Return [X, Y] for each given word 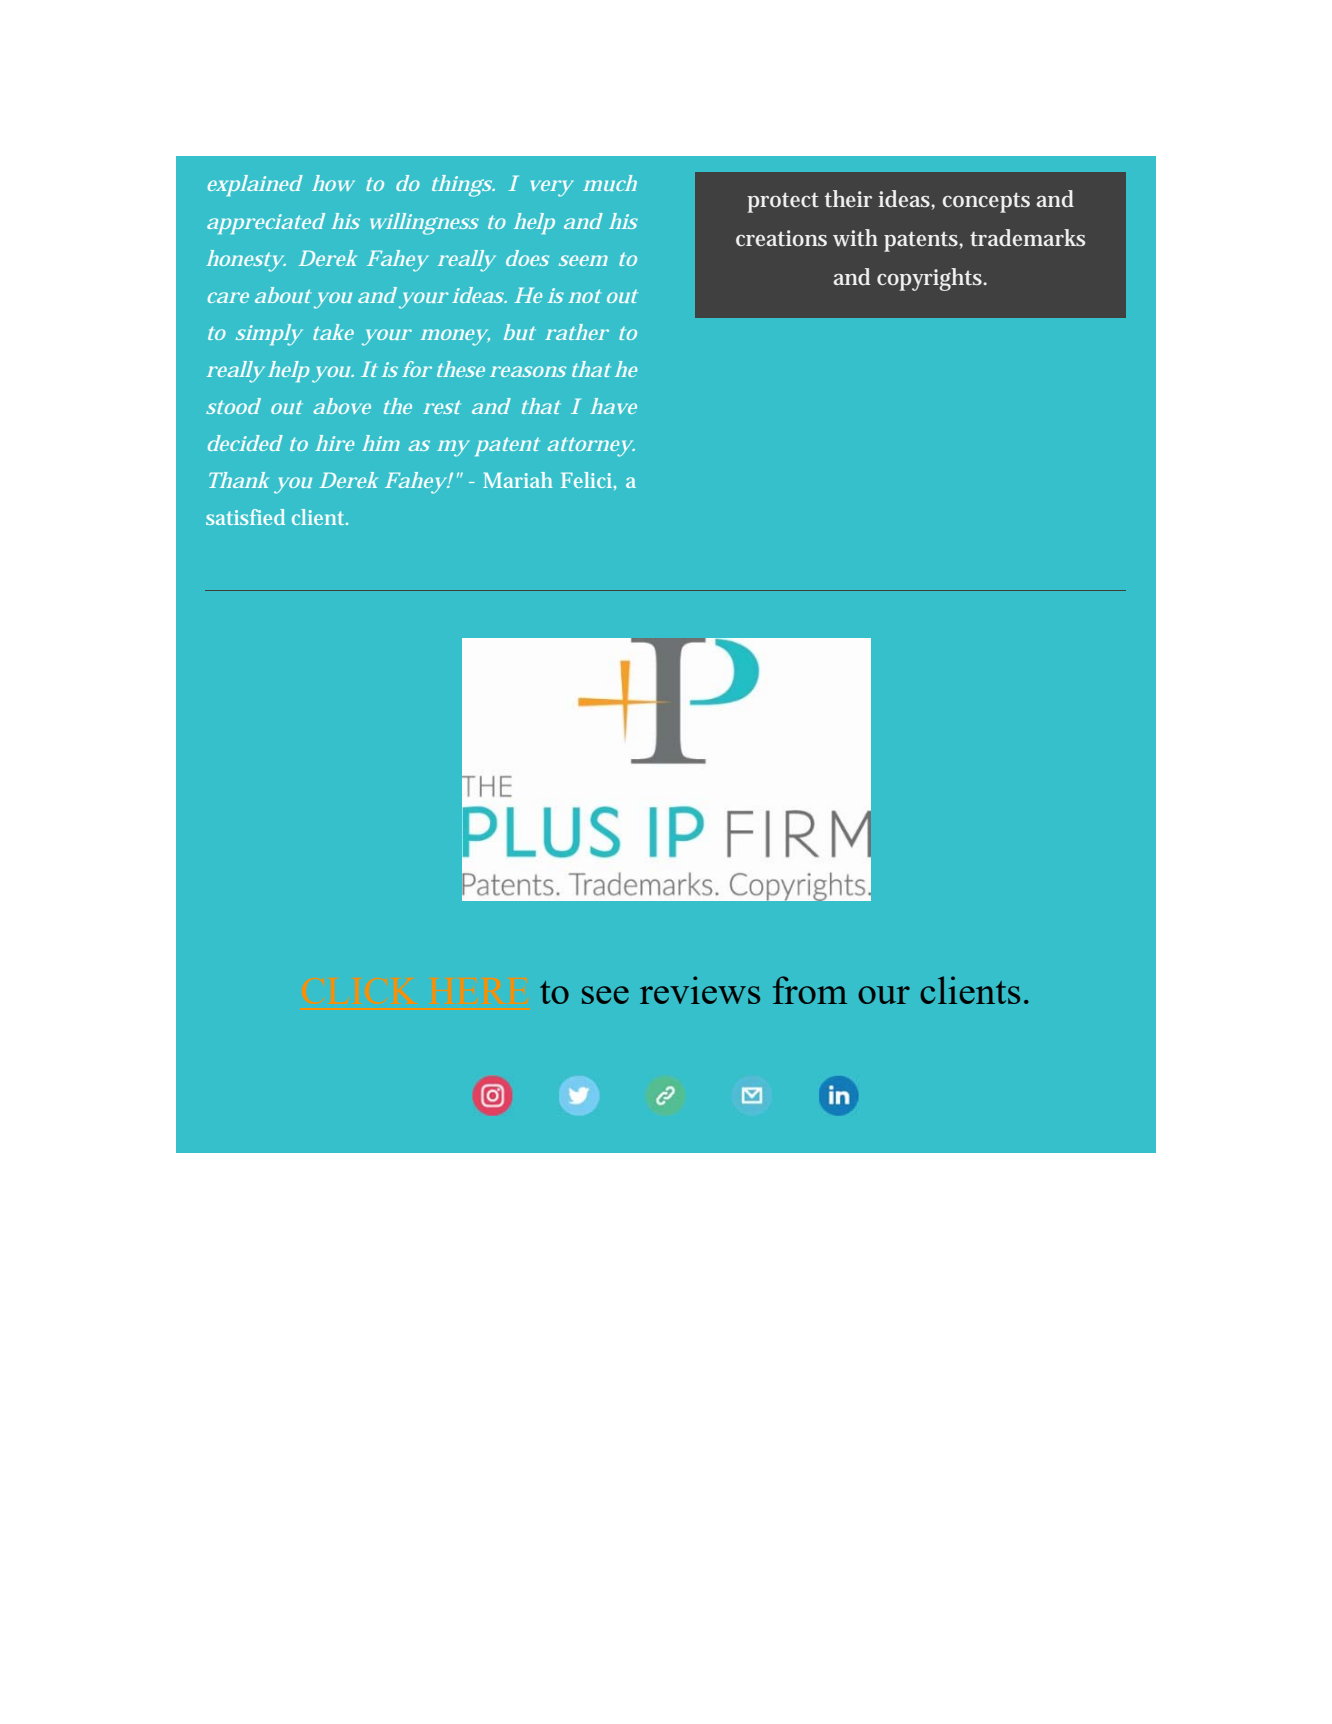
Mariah [518, 480]
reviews [700, 990]
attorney [590, 447]
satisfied [245, 517]
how [333, 183]
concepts [986, 202]
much [610, 183]
